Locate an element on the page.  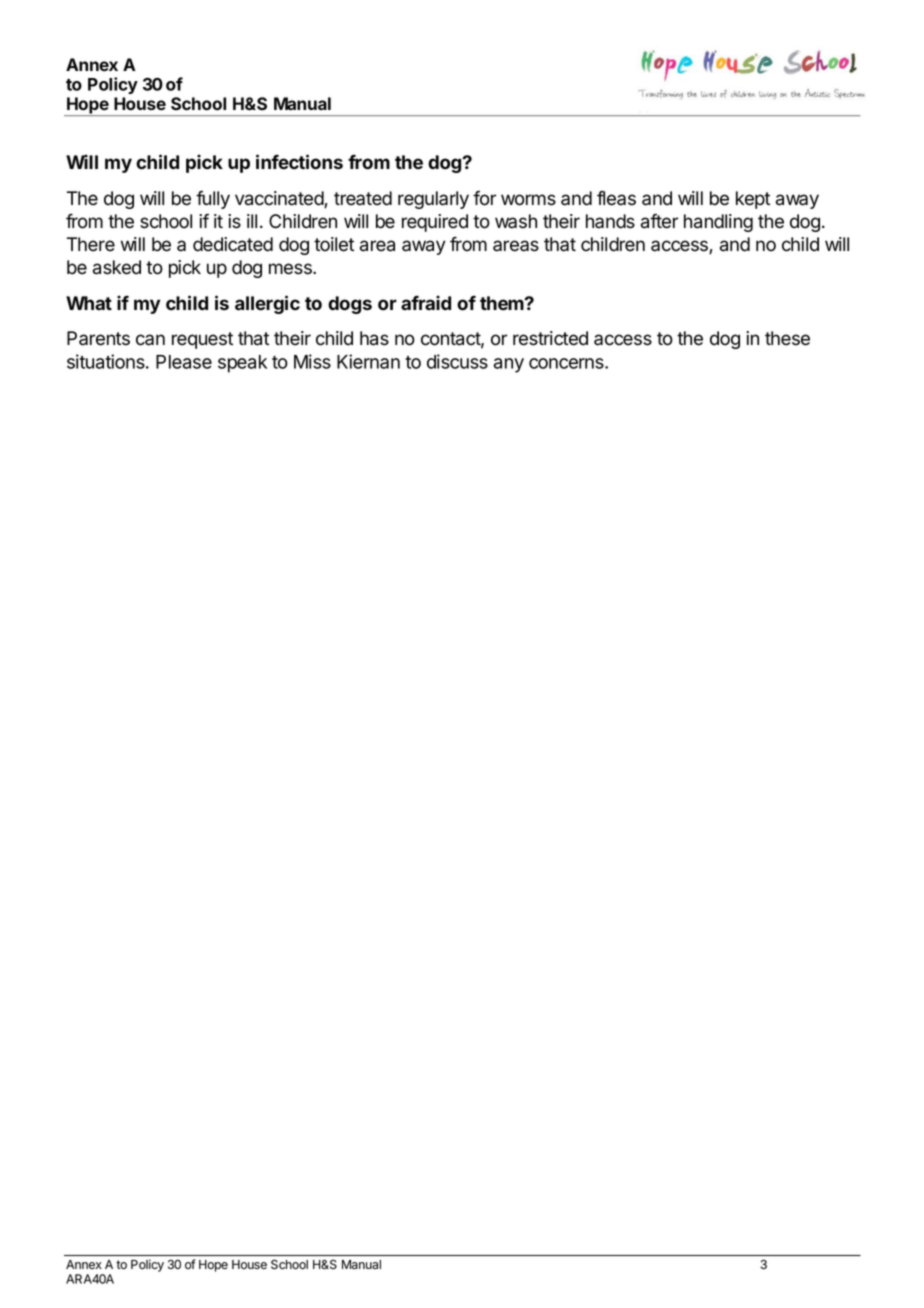
required is located at coordinates (435, 223).
